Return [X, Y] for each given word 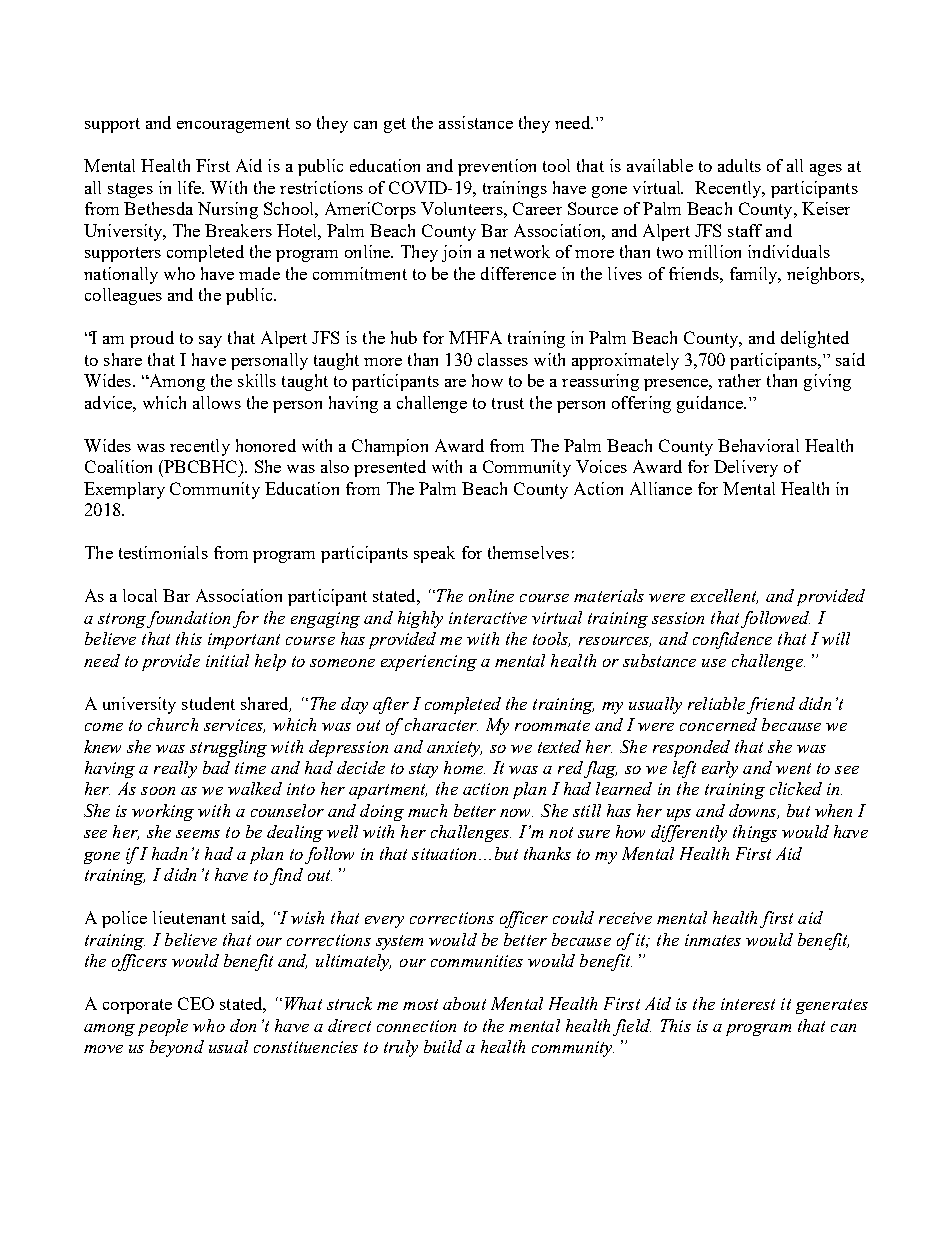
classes [503, 359]
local [140, 595]
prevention [497, 167]
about [464, 1003]
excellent [724, 596]
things [755, 833]
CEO [196, 1003]
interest [748, 1004]
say [210, 342]
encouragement [233, 125]
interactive [488, 618]
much [427, 810]
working [163, 812]
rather [739, 380]
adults [739, 165]
